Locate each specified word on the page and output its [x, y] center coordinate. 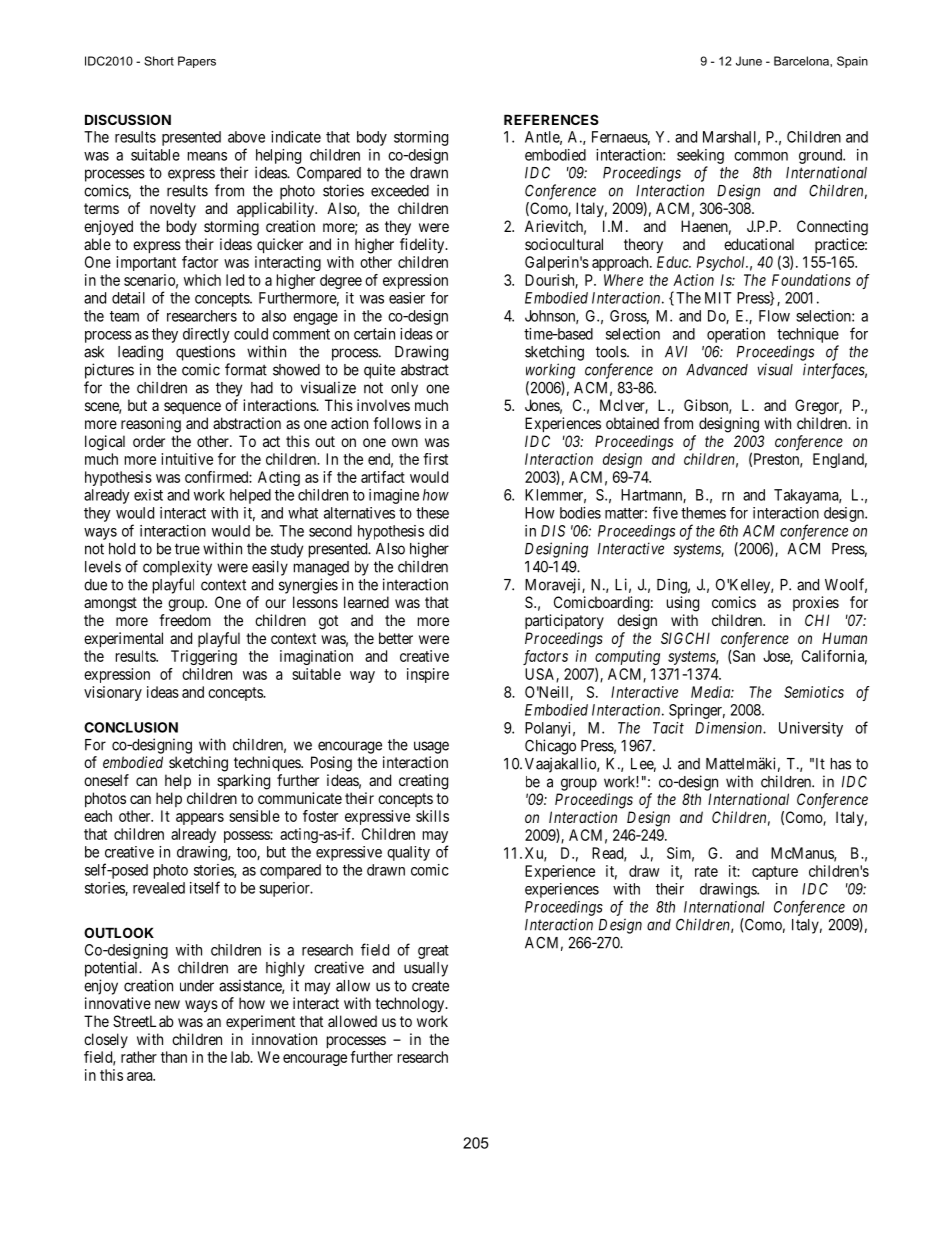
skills [432, 816]
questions [205, 353]
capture [775, 873]
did [438, 531]
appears [200, 819]
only [404, 389]
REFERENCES [551, 119]
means [207, 156]
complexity [177, 568]
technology [411, 1005]
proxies [816, 603]
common [761, 156]
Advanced [717, 370]
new [167, 1004]
